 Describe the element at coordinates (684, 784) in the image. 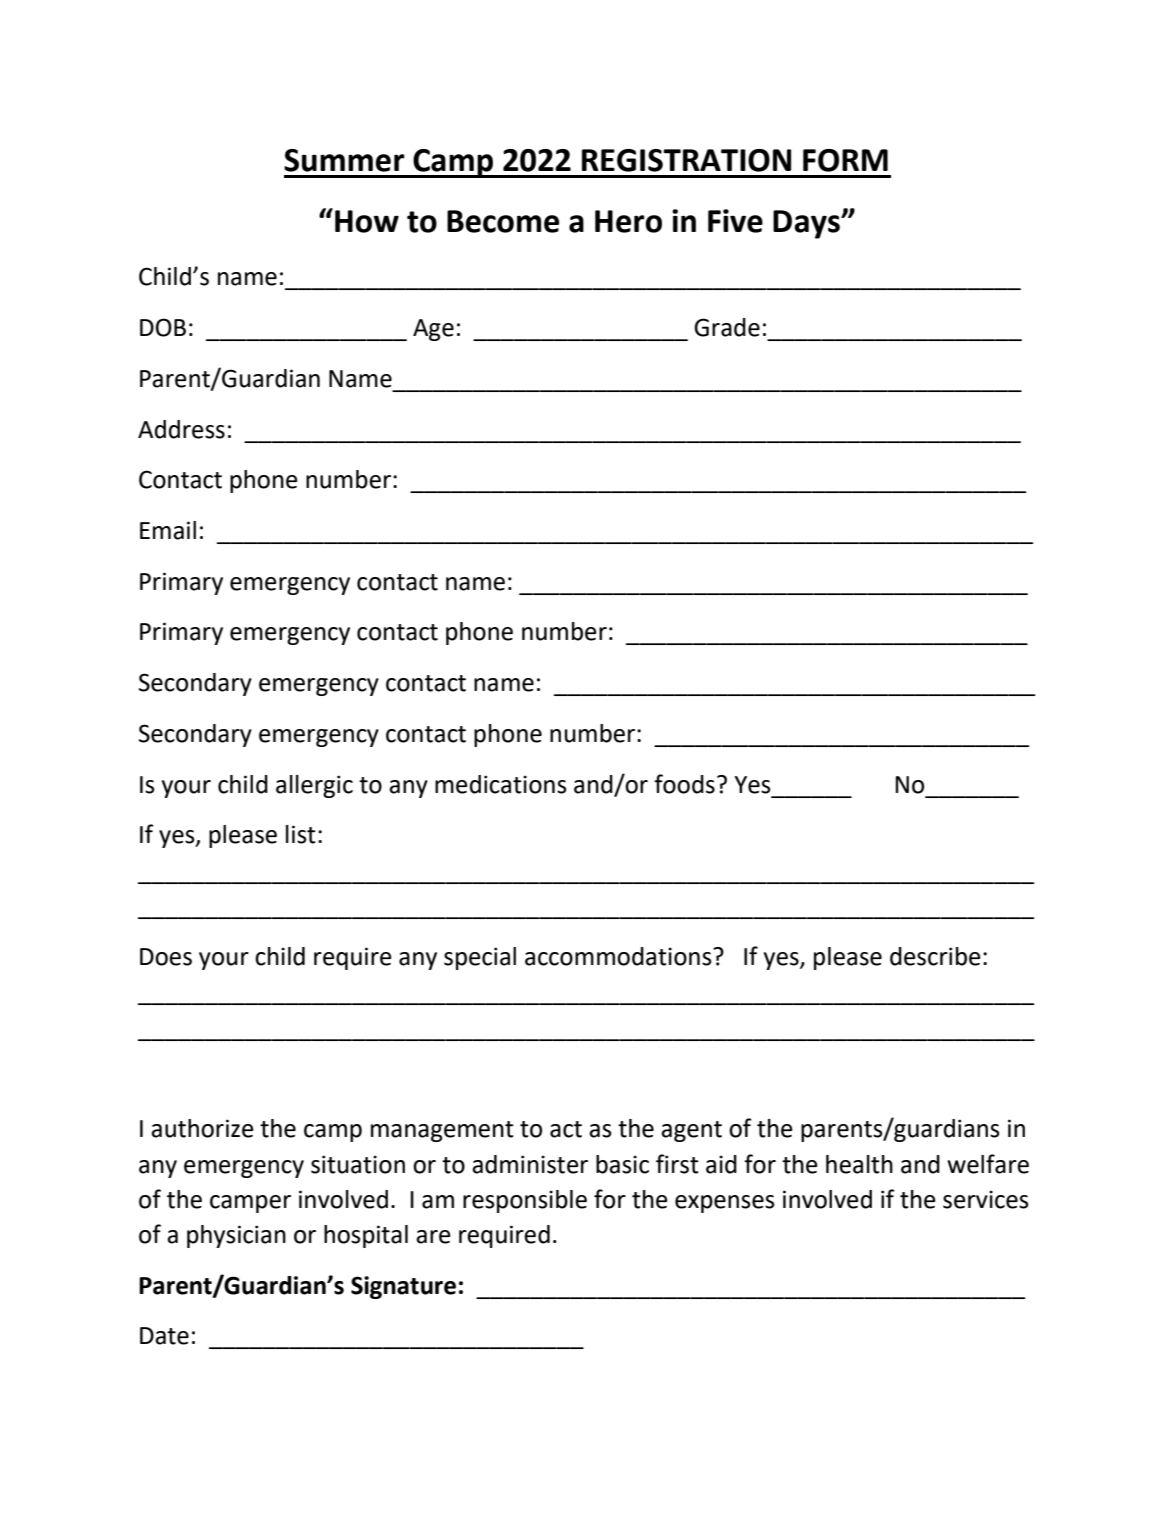

I see `foods` at that location.
